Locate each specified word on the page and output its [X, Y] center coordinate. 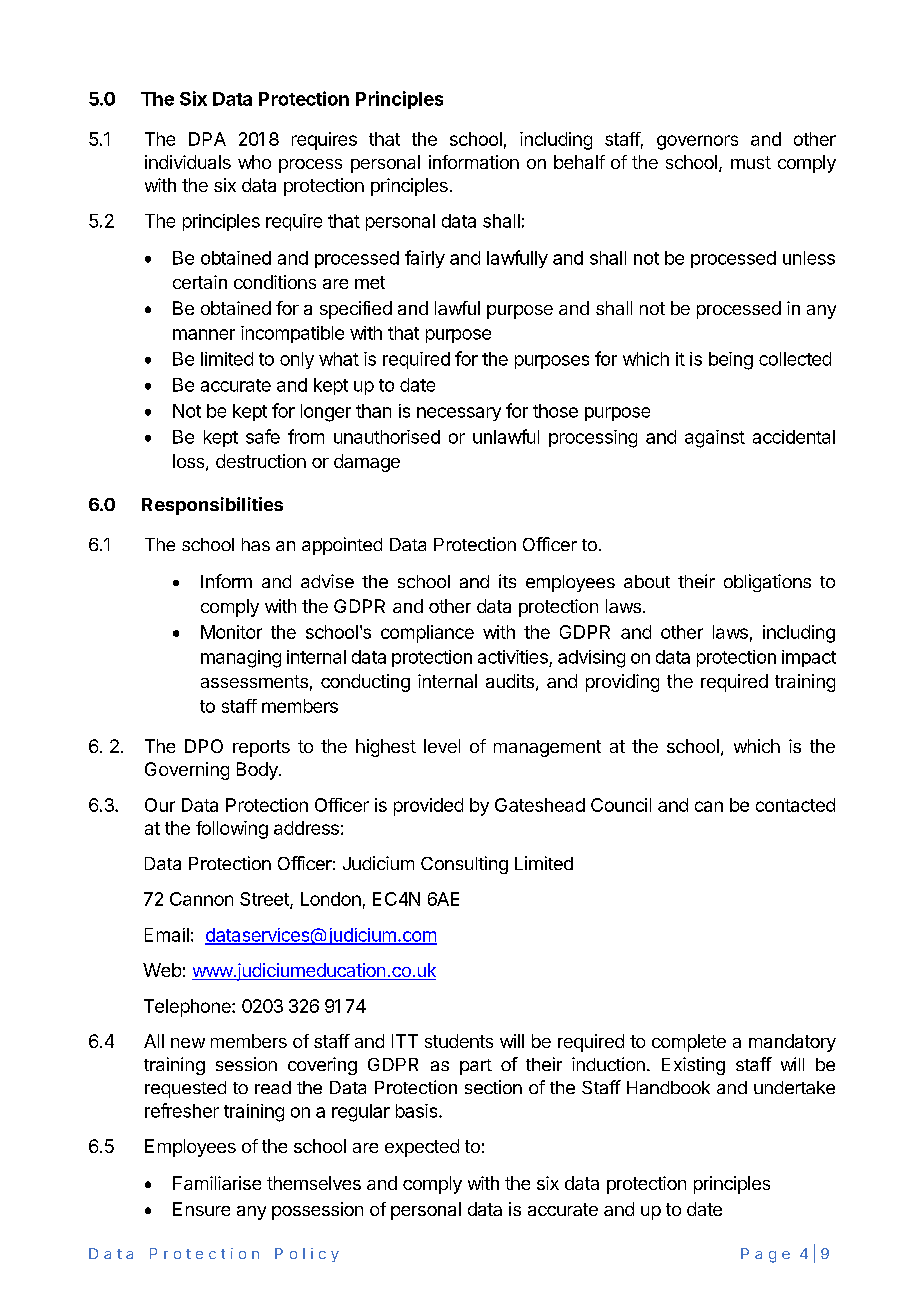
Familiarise [217, 1183]
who [254, 162]
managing [241, 659]
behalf [579, 162]
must [751, 162]
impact [809, 658]
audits [510, 681]
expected [422, 1148]
